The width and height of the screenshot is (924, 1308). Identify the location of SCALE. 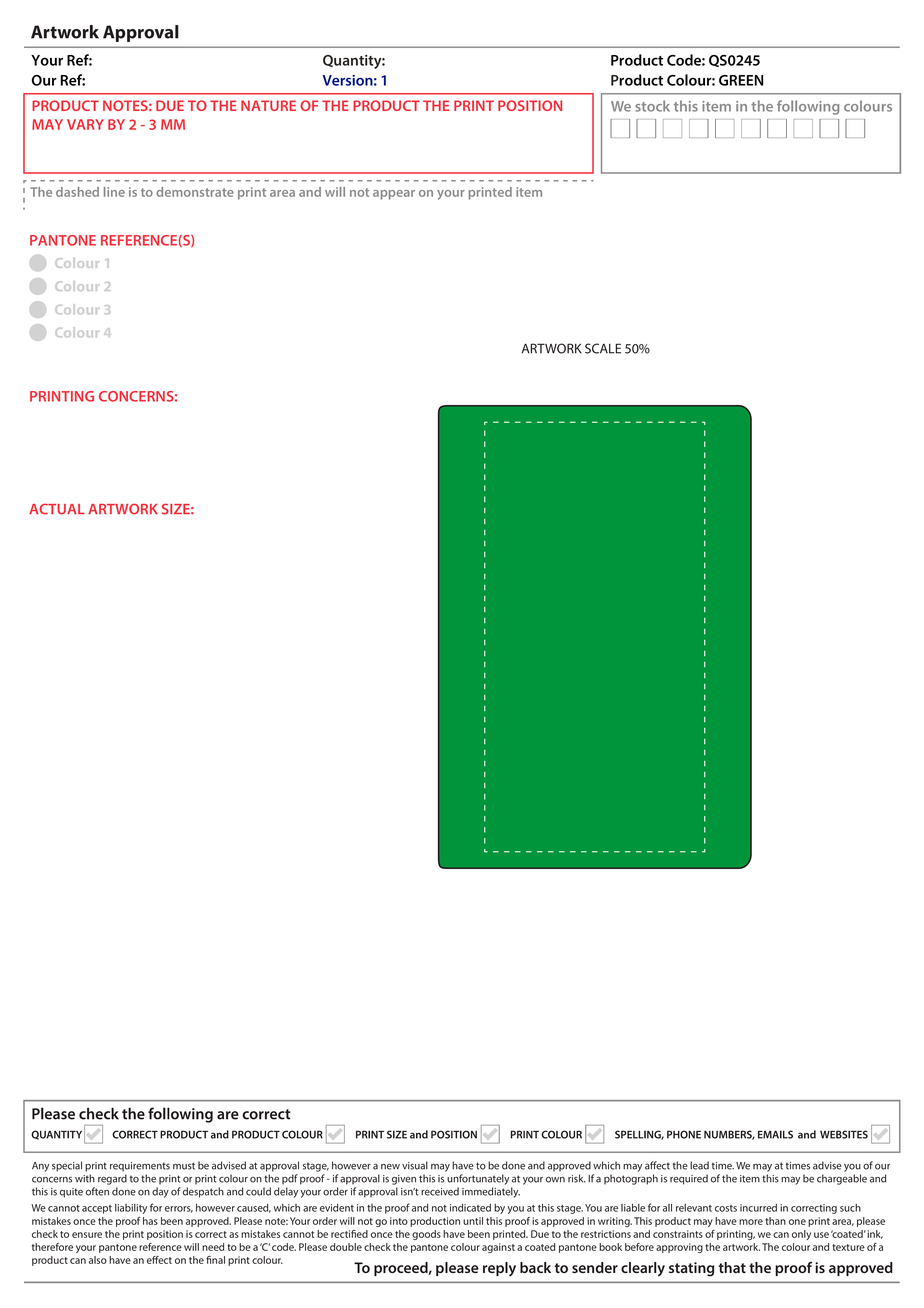
(603, 348).
